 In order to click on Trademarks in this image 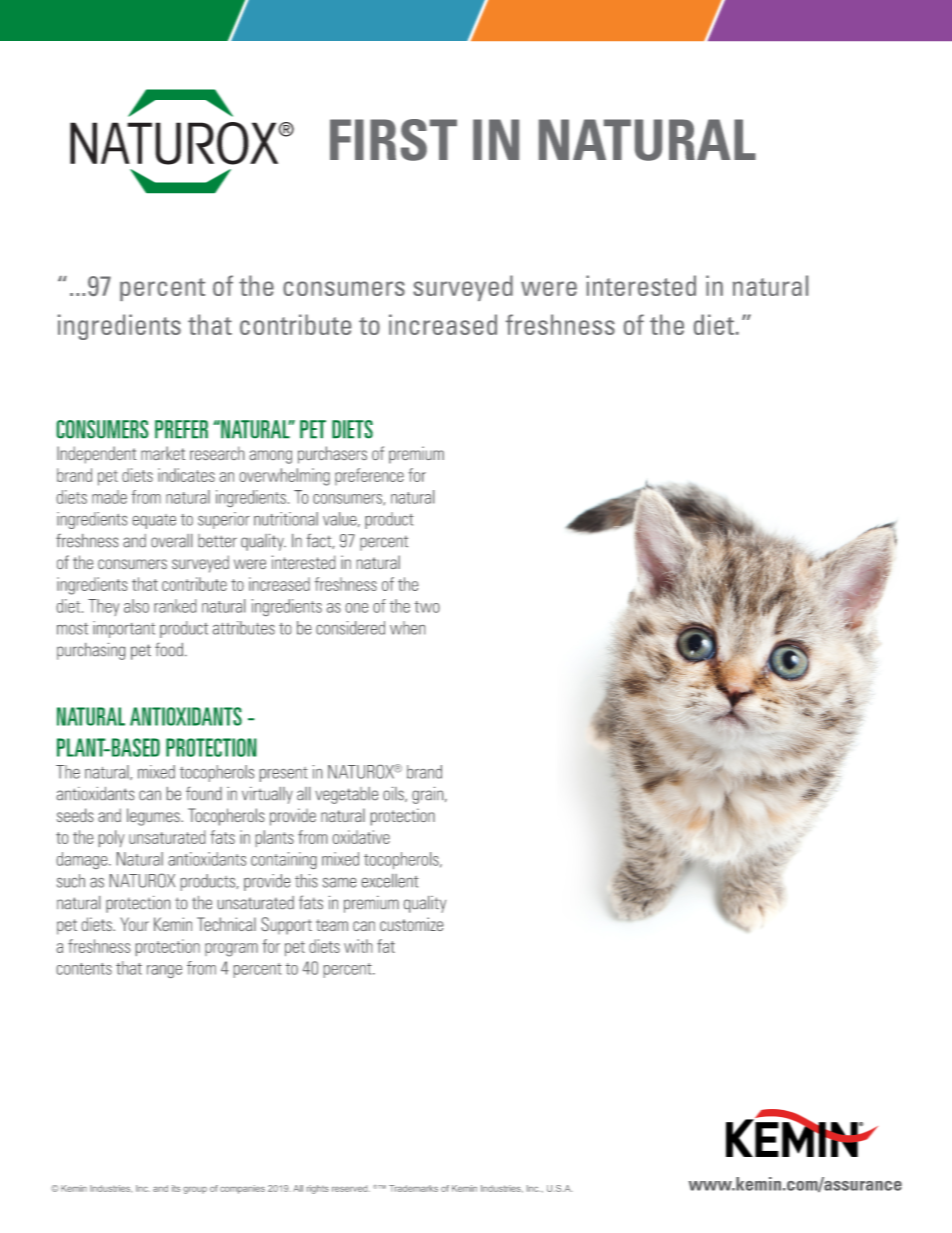, I will do `click(413, 1188)`.
